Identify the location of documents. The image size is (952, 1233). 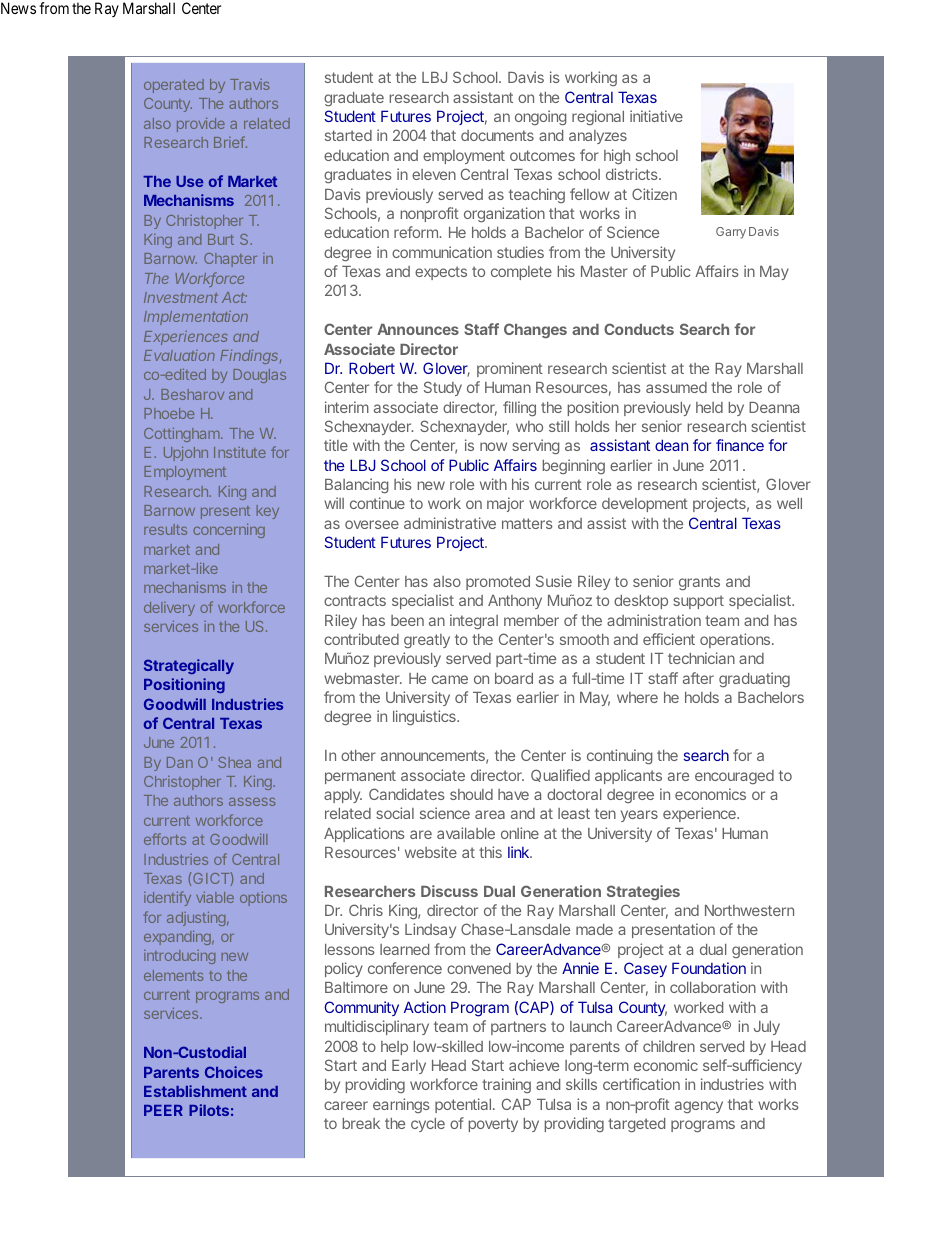
(497, 135).
